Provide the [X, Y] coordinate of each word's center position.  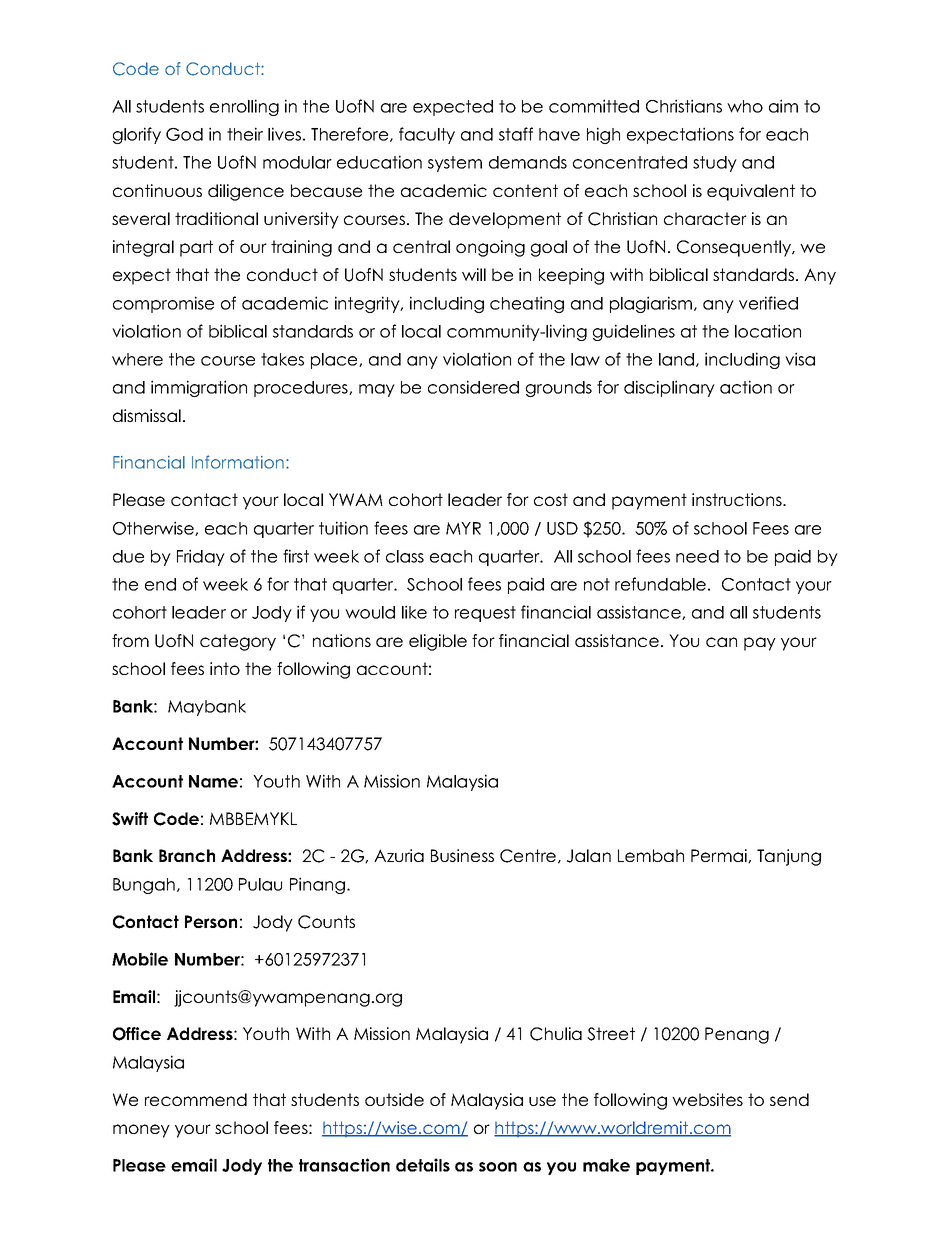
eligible [438, 642]
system [455, 164]
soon [498, 1167]
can [721, 642]
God [184, 134]
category [238, 642]
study [715, 164]
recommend [196, 1099]
